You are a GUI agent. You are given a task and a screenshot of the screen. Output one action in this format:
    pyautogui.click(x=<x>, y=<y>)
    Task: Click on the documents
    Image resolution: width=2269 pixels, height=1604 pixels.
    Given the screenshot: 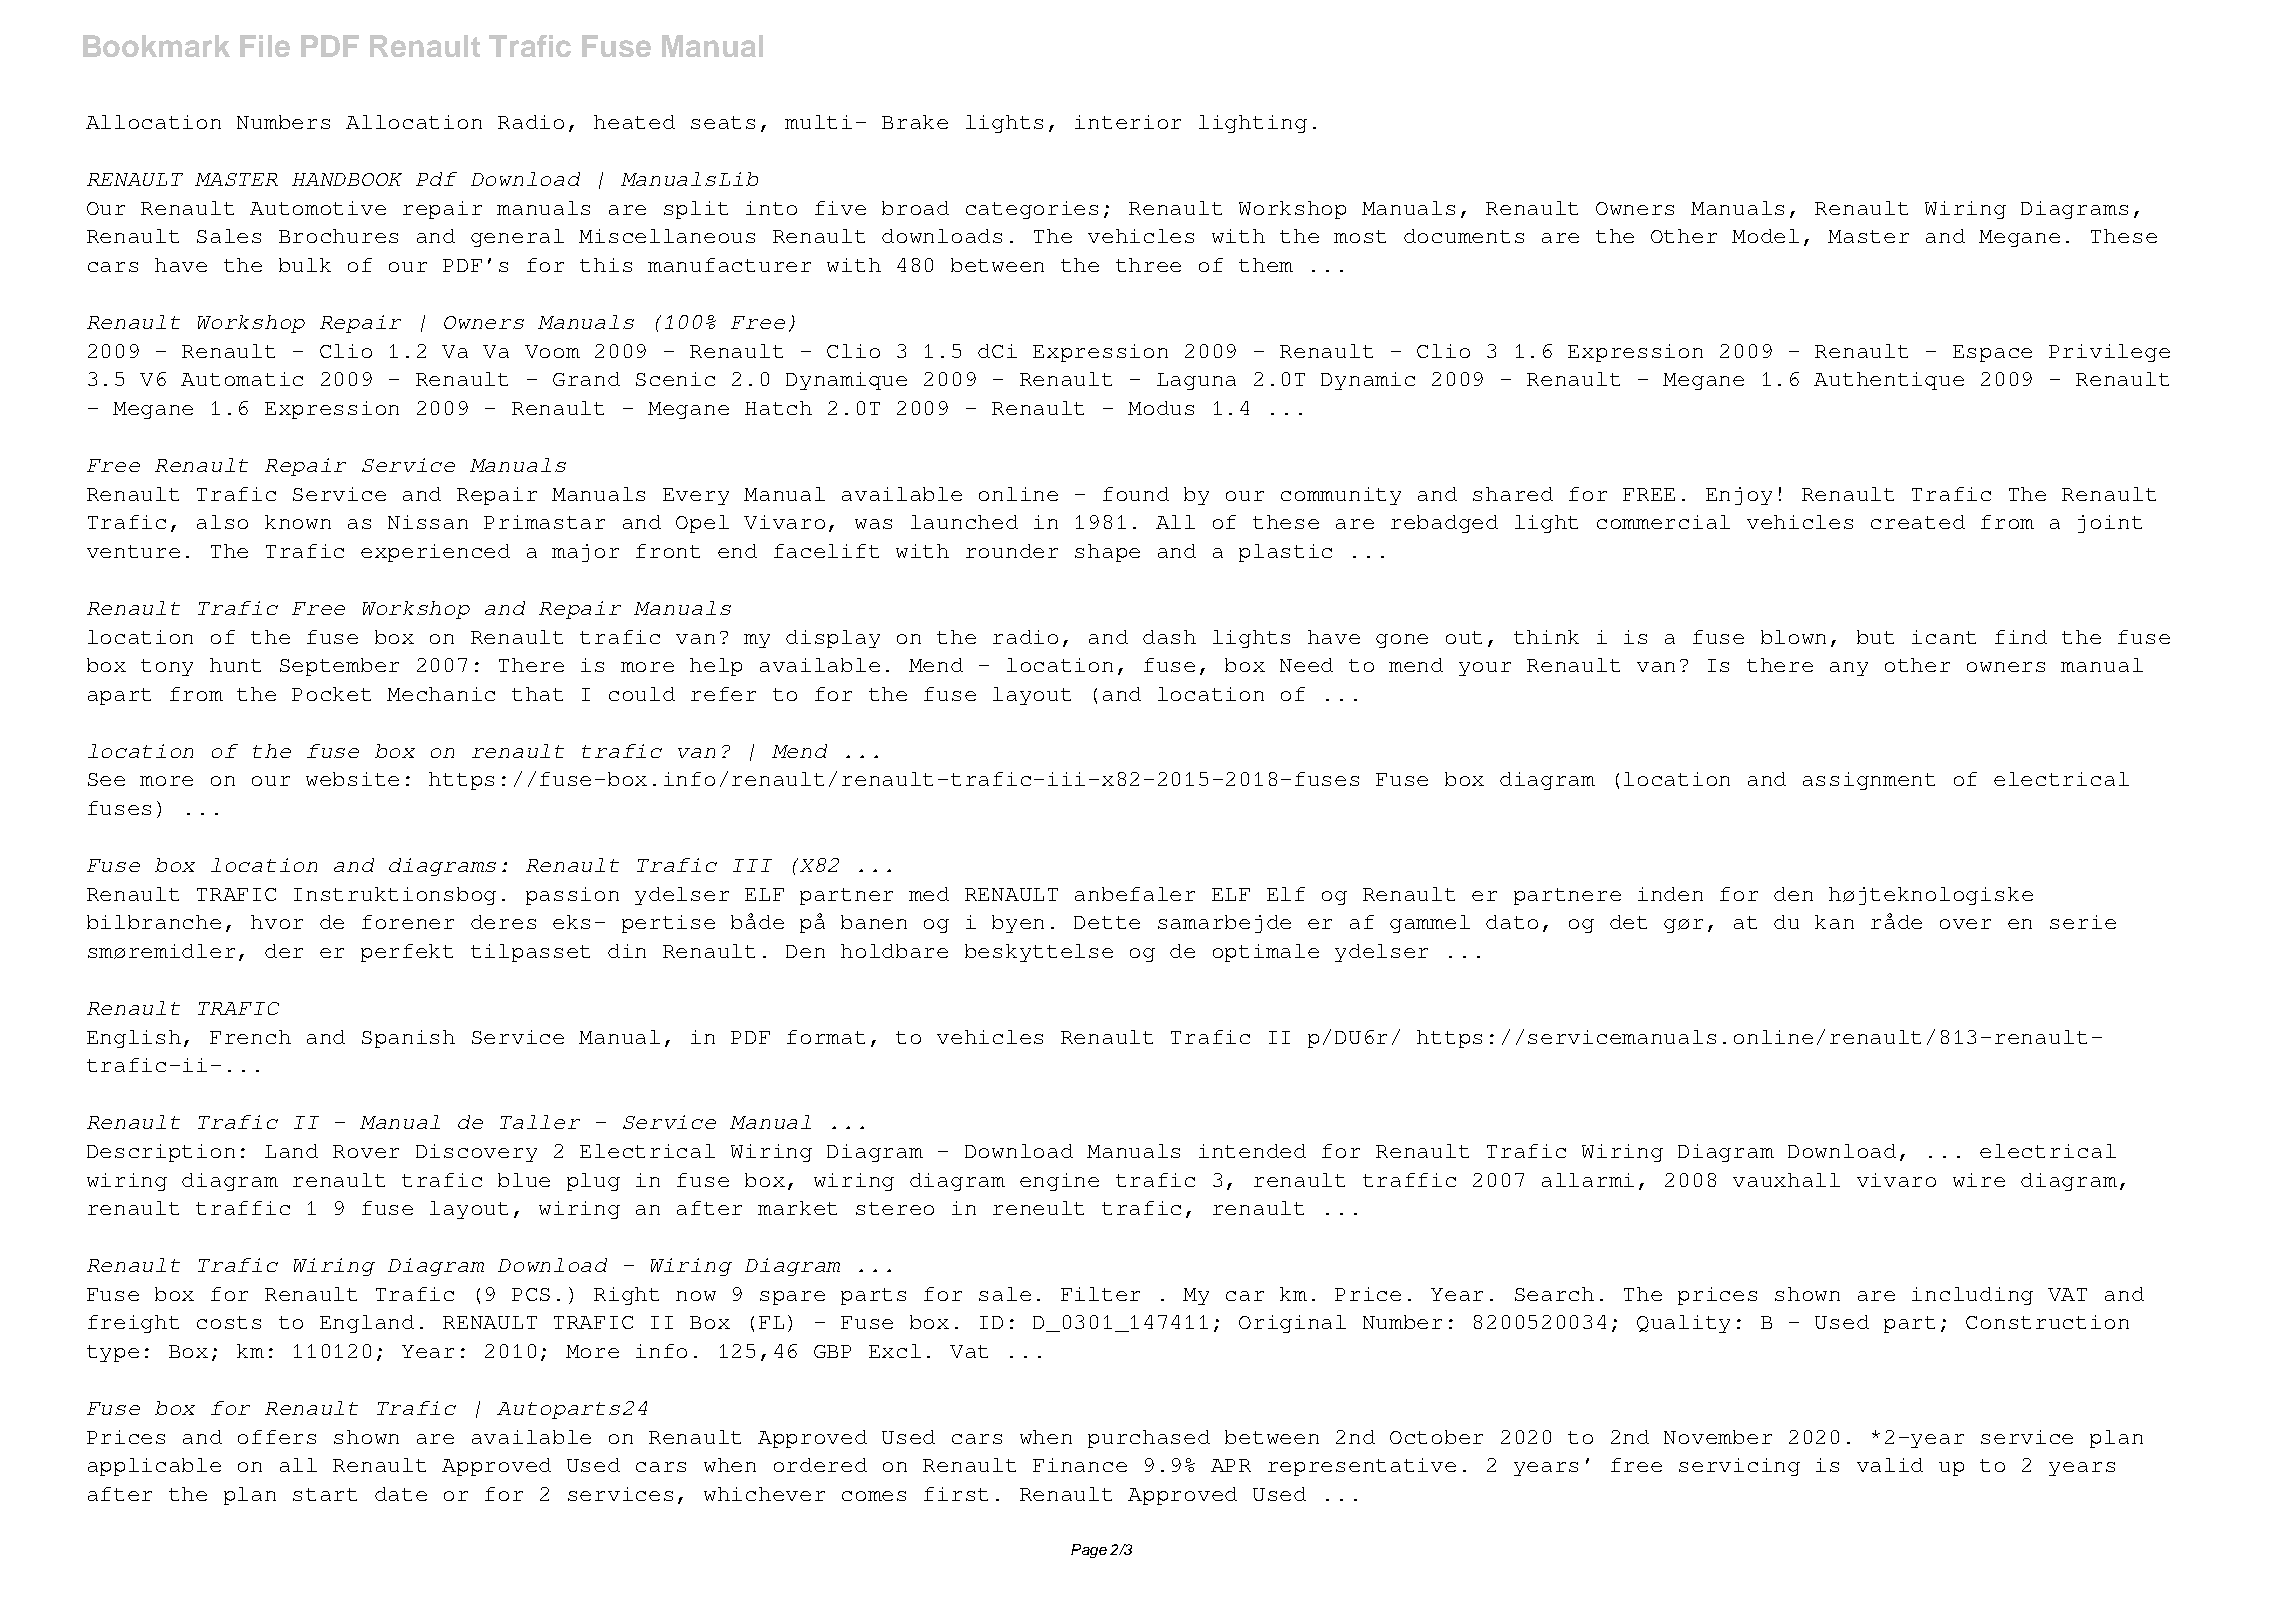 What is the action you would take?
    pyautogui.click(x=1464, y=236)
